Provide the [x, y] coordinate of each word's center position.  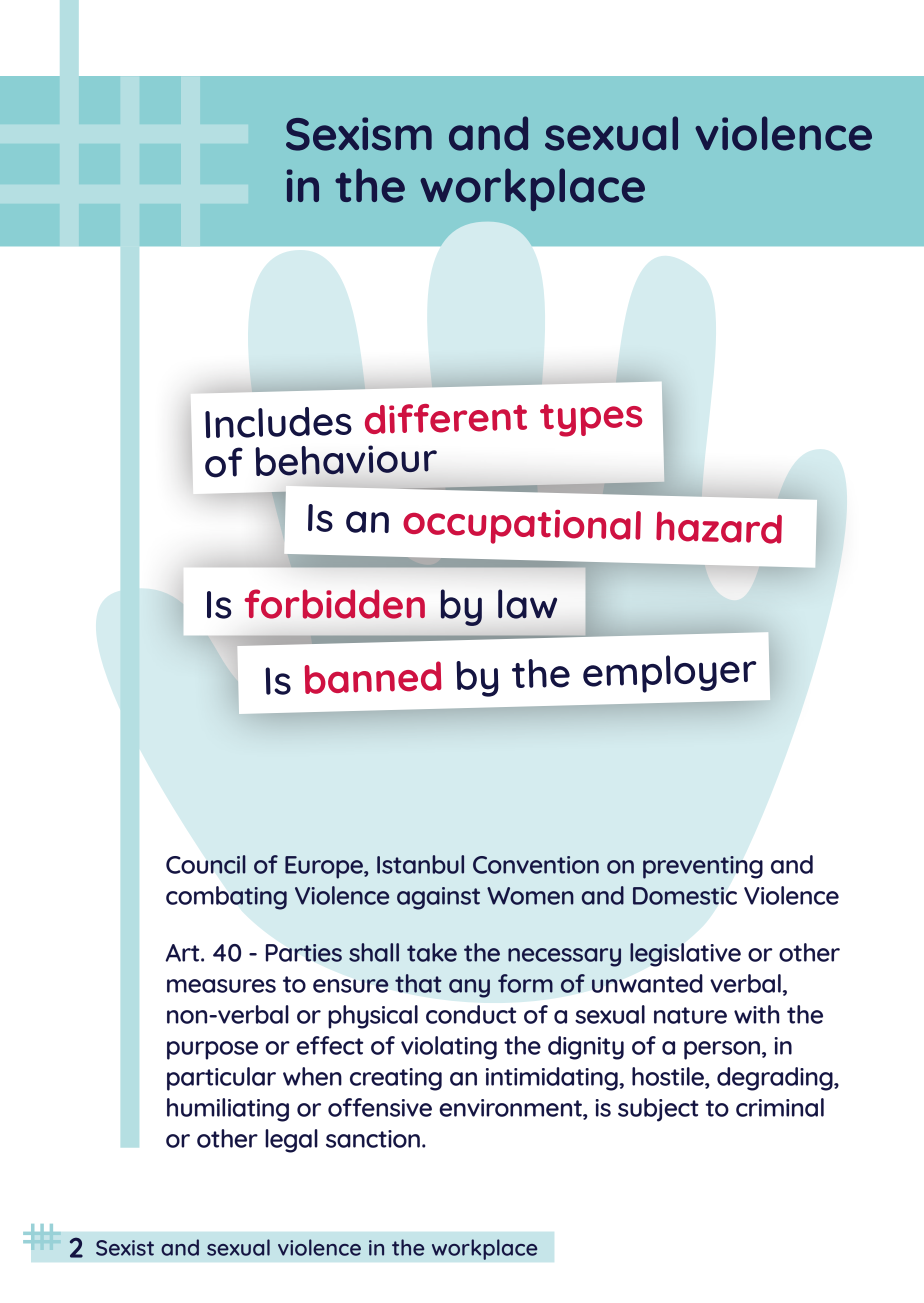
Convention [536, 865]
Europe [325, 867]
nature [690, 1015]
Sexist [125, 1248]
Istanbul [420, 864]
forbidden [335, 604]
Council [206, 864]
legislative [685, 955]
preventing [703, 867]
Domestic [685, 896]
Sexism [359, 134]
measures [221, 986]
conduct [471, 1014]
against [438, 898]
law [527, 604]
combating [226, 898]
